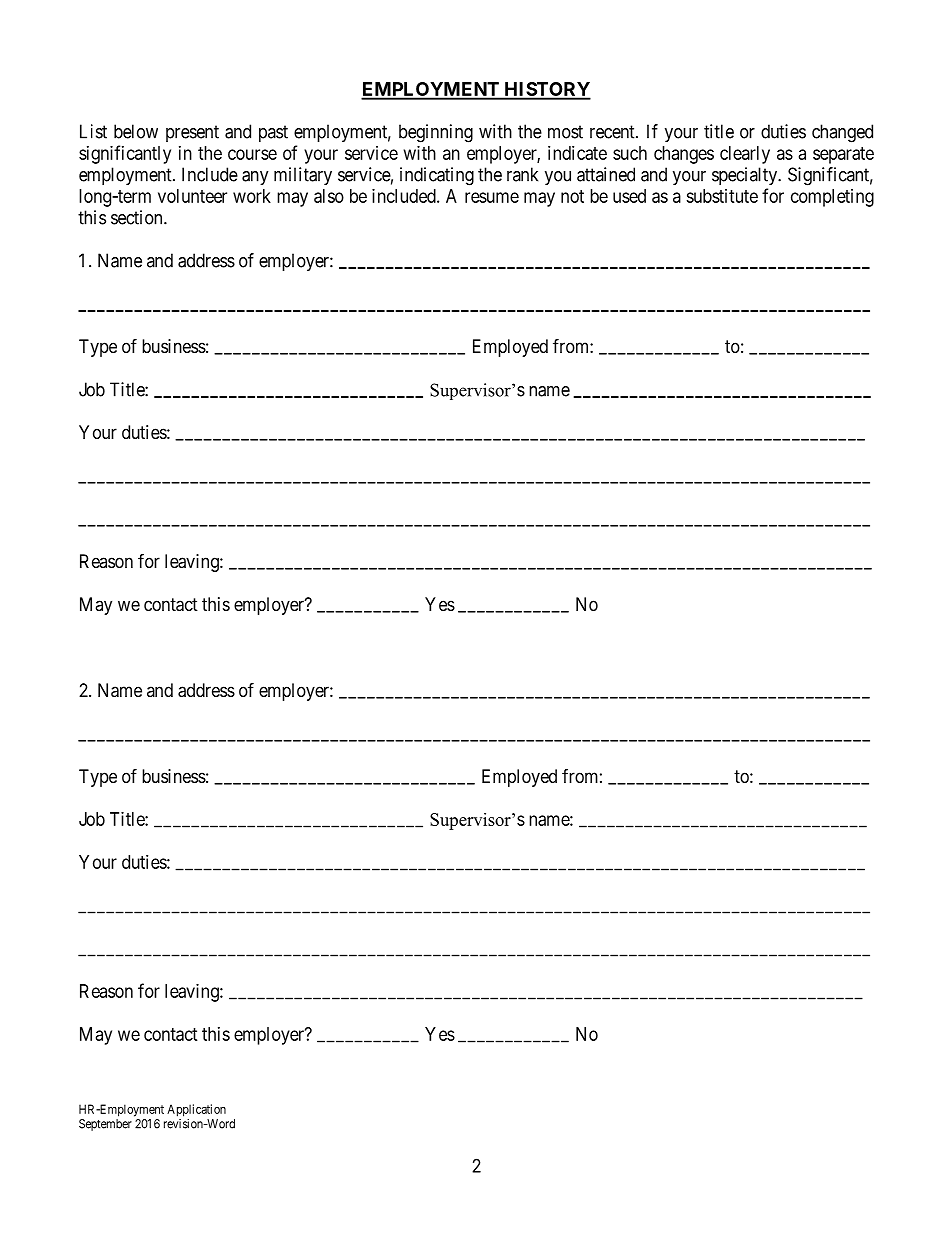  I want to click on present, so click(192, 133).
